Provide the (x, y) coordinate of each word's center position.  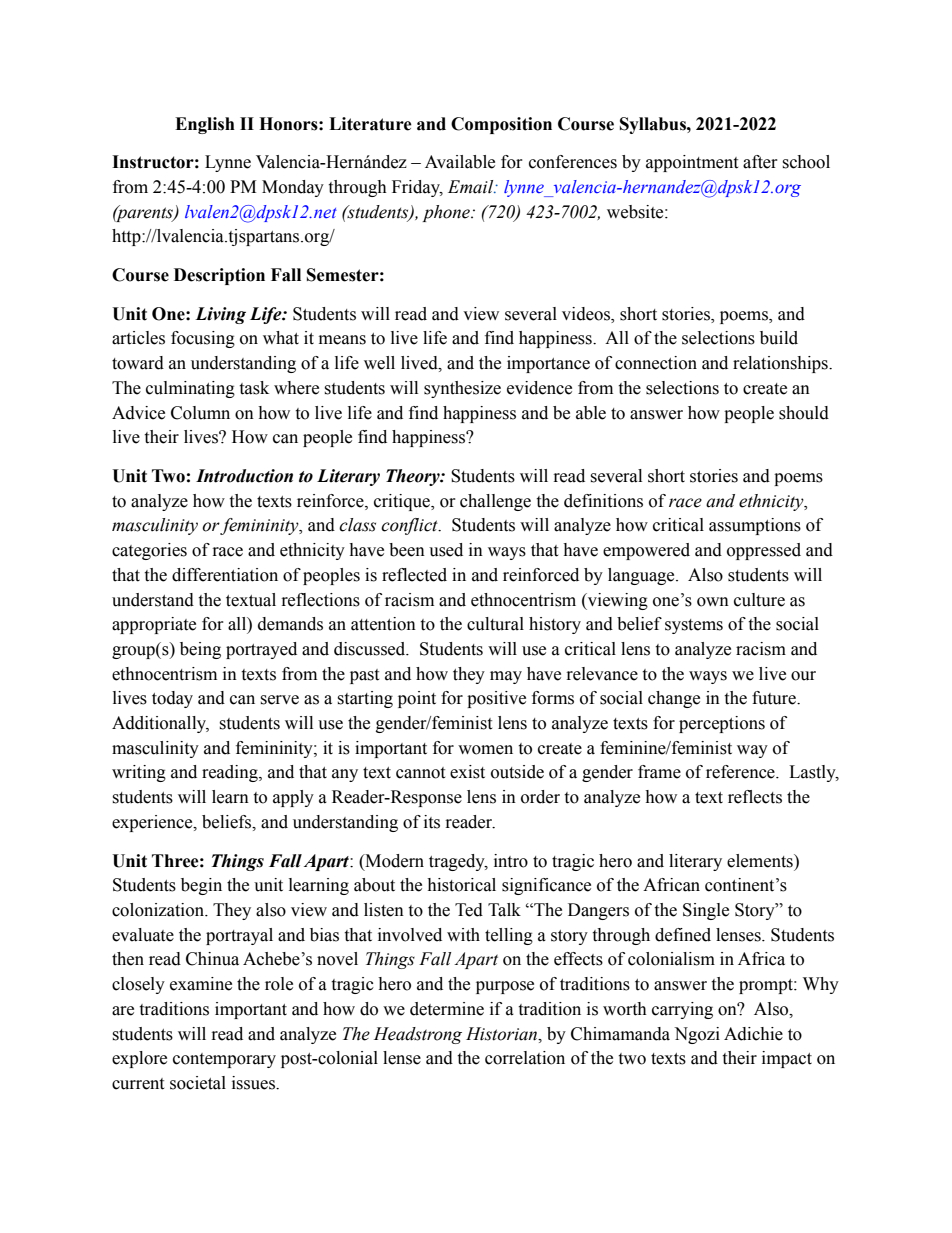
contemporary (224, 1060)
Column (200, 413)
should (804, 413)
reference (741, 772)
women (485, 750)
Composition (501, 125)
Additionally (160, 724)
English (205, 125)
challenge (495, 502)
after (760, 162)
